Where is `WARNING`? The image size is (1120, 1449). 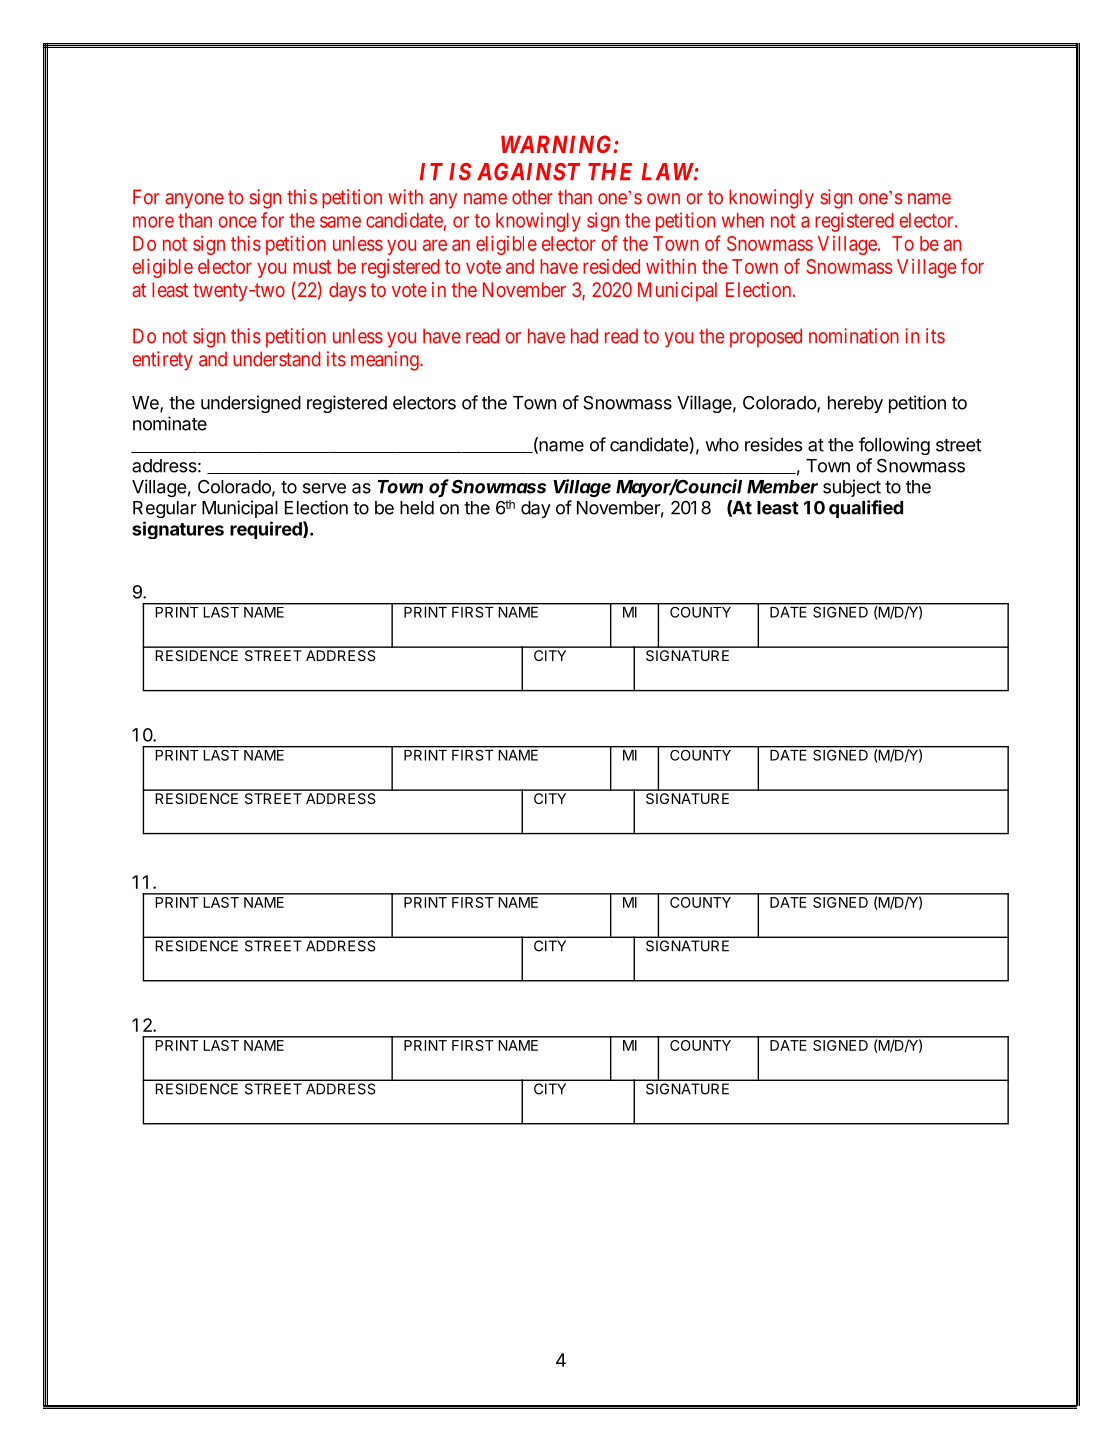
WARNING is located at coordinates (558, 144).
